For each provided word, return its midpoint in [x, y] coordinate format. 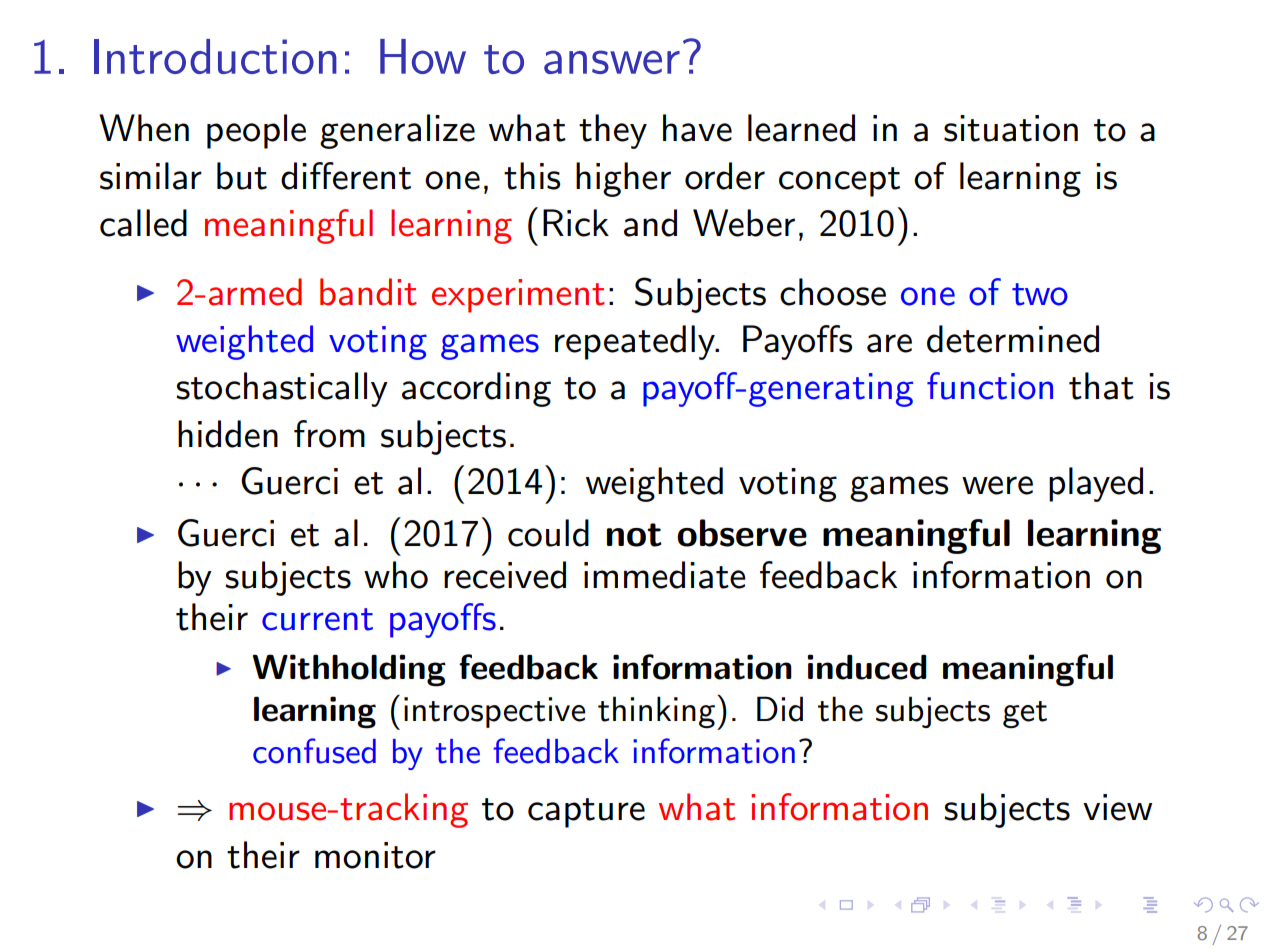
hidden [228, 434]
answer [612, 62]
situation [1011, 128]
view [1117, 807]
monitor [375, 855]
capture [586, 813]
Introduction [215, 56]
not [634, 535]
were [997, 485]
